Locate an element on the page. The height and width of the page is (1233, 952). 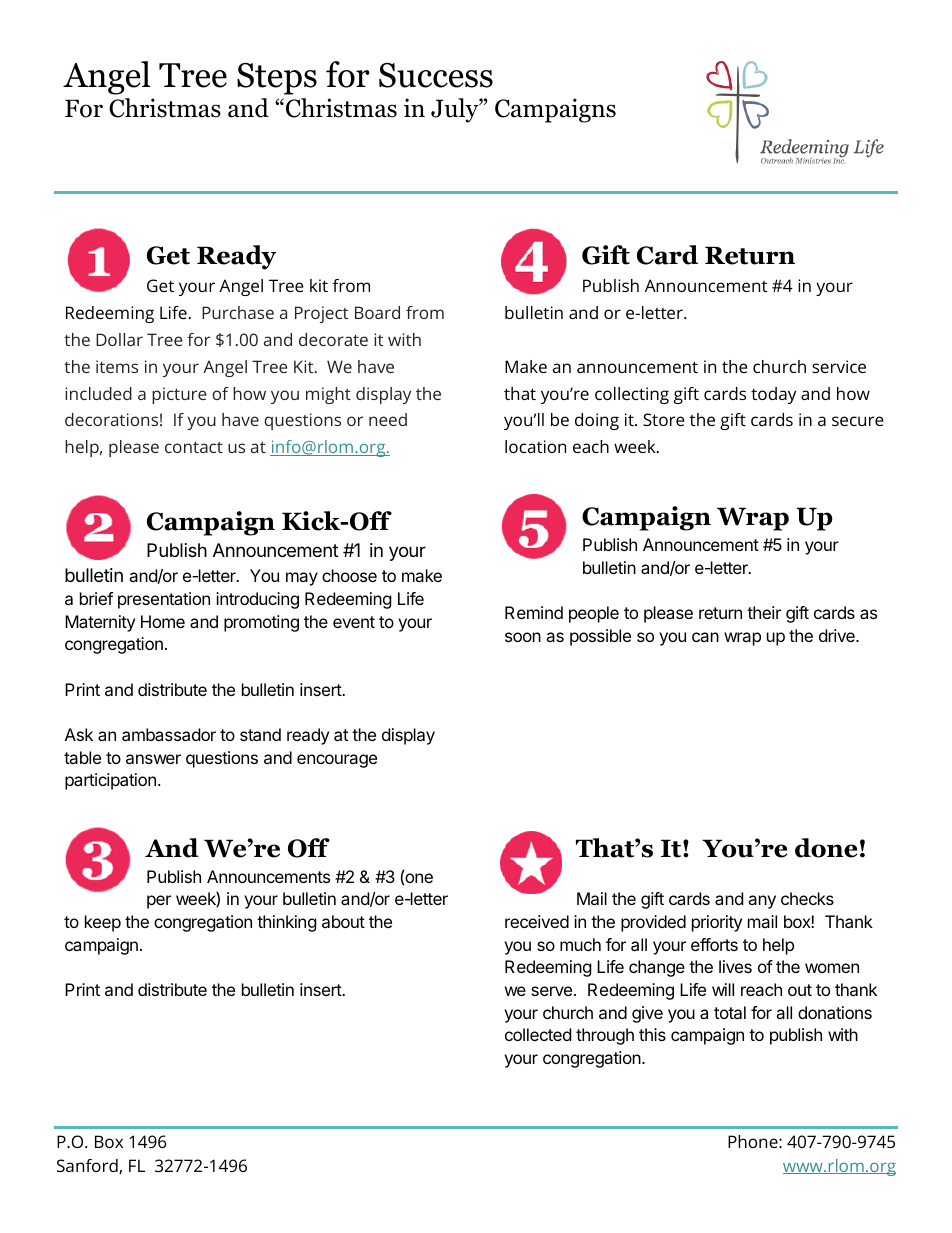
soon is located at coordinates (523, 637).
